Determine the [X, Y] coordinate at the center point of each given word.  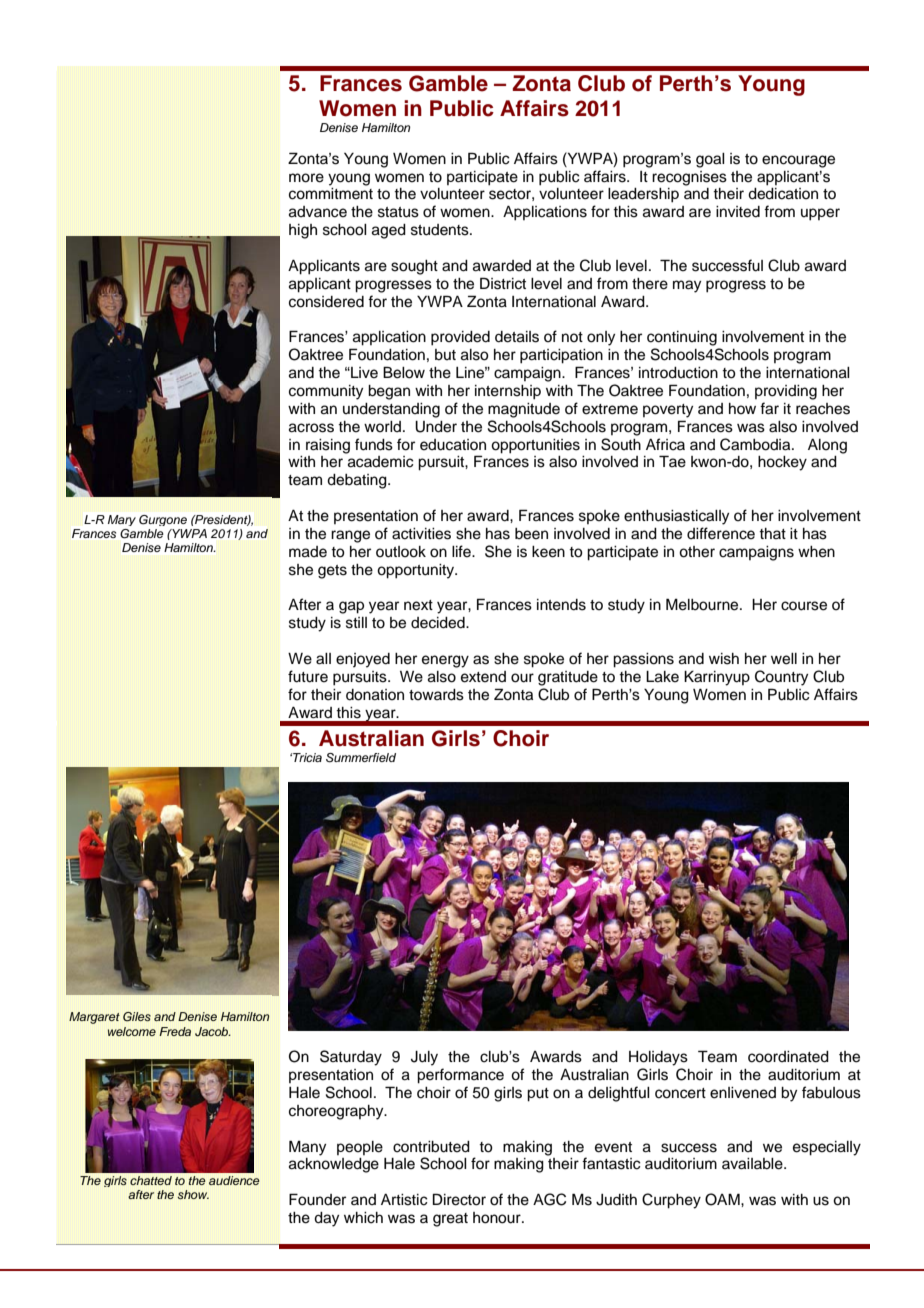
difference [721, 533]
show [193, 1194]
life [462, 551]
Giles [137, 1017]
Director [459, 1199]
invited [738, 212]
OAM [723, 1199]
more [306, 178]
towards [436, 695]
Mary [122, 520]
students [441, 230]
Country [781, 678]
